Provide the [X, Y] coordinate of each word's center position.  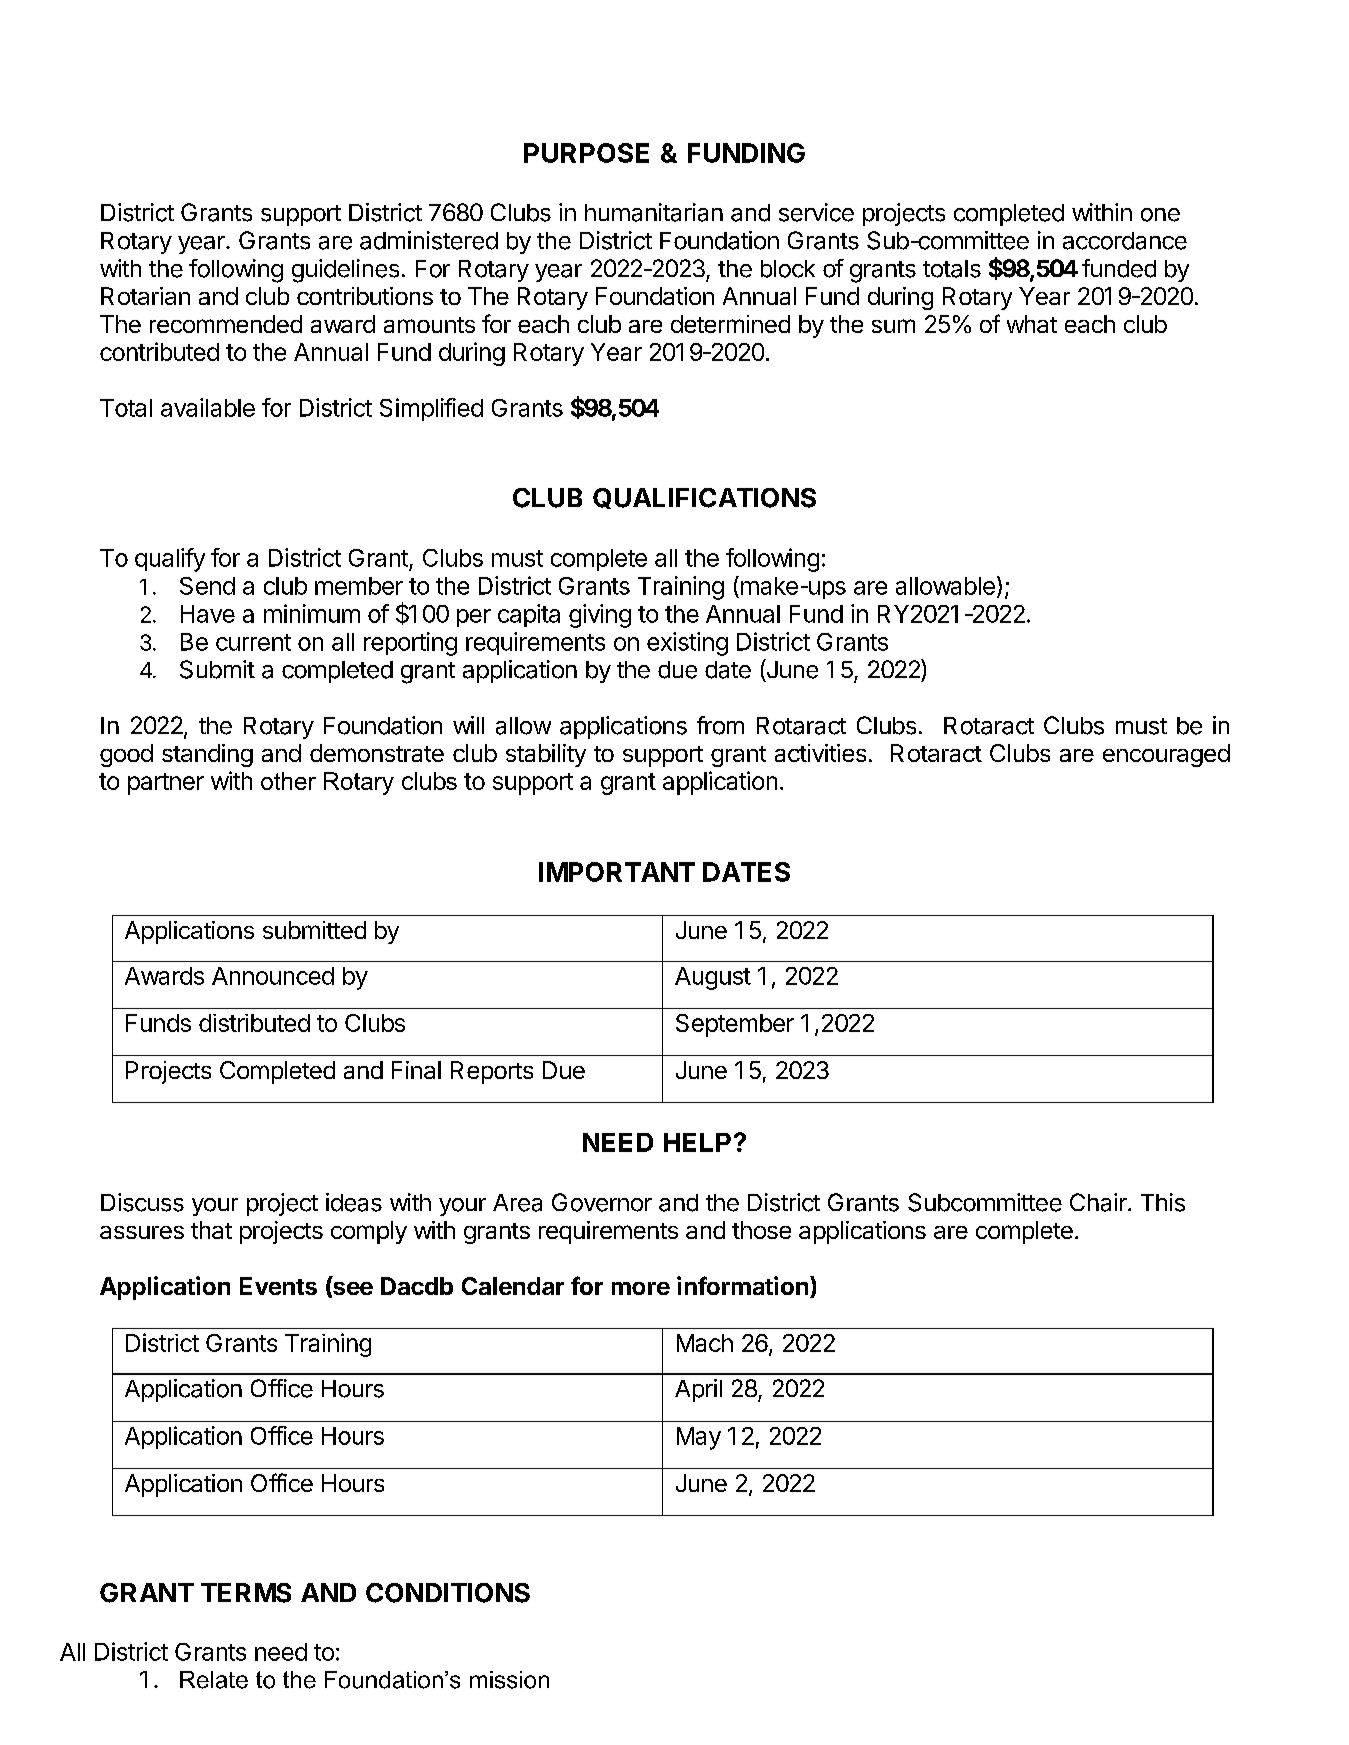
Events [278, 1286]
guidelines [345, 271]
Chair [1099, 1202]
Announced [273, 976]
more [641, 1288]
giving [600, 616]
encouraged [1166, 755]
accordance [1125, 241]
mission [509, 1680]
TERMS [246, 1593]
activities [820, 753]
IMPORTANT [617, 872]
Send [207, 586]
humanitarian [654, 212]
